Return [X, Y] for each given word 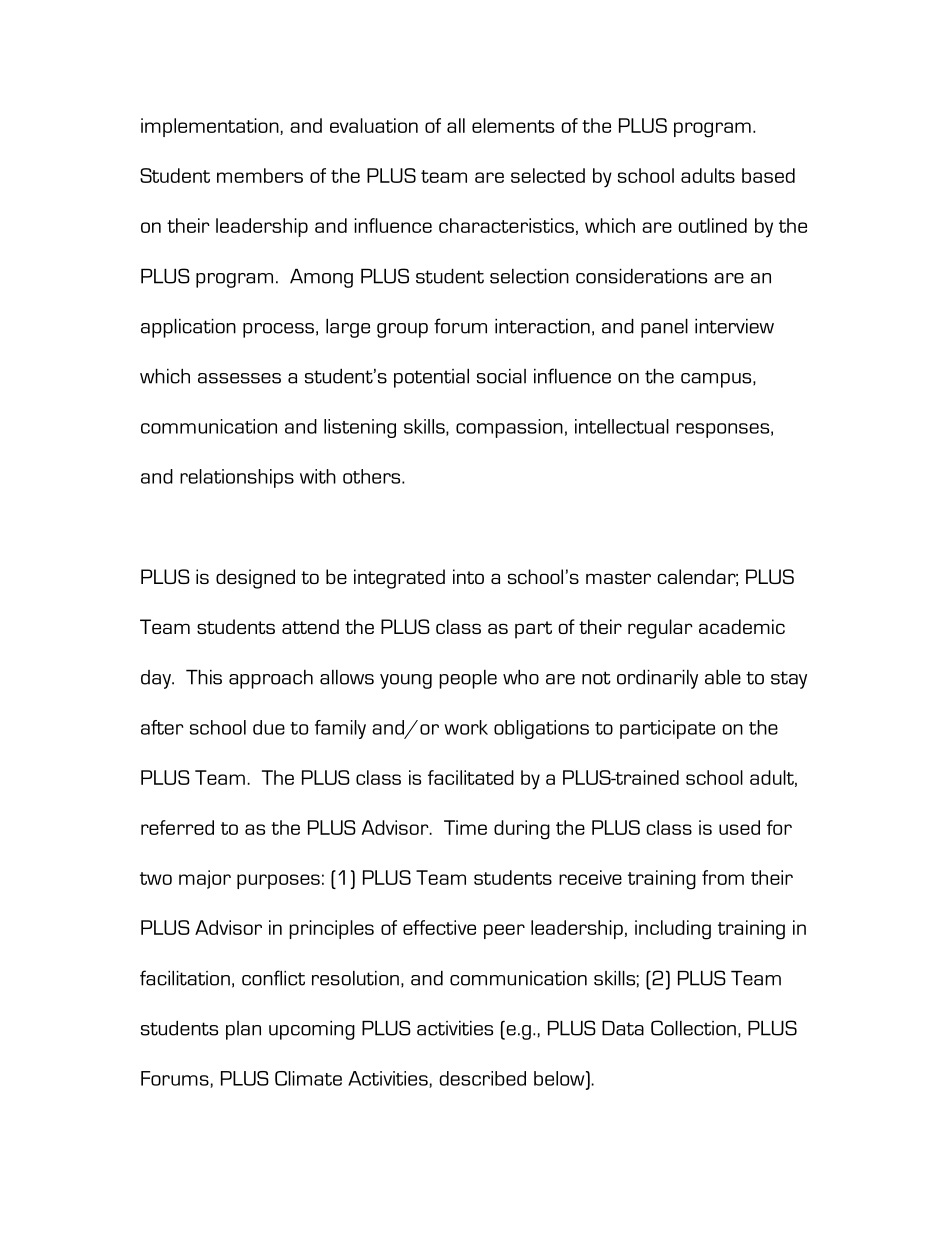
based [768, 175]
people [468, 679]
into [468, 576]
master [618, 577]
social [501, 376]
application [188, 328]
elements [513, 125]
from [723, 877]
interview [734, 326]
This [204, 677]
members [260, 175]
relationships [237, 478]
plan [243, 1030]
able [723, 677]
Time [465, 827]
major [205, 879]
